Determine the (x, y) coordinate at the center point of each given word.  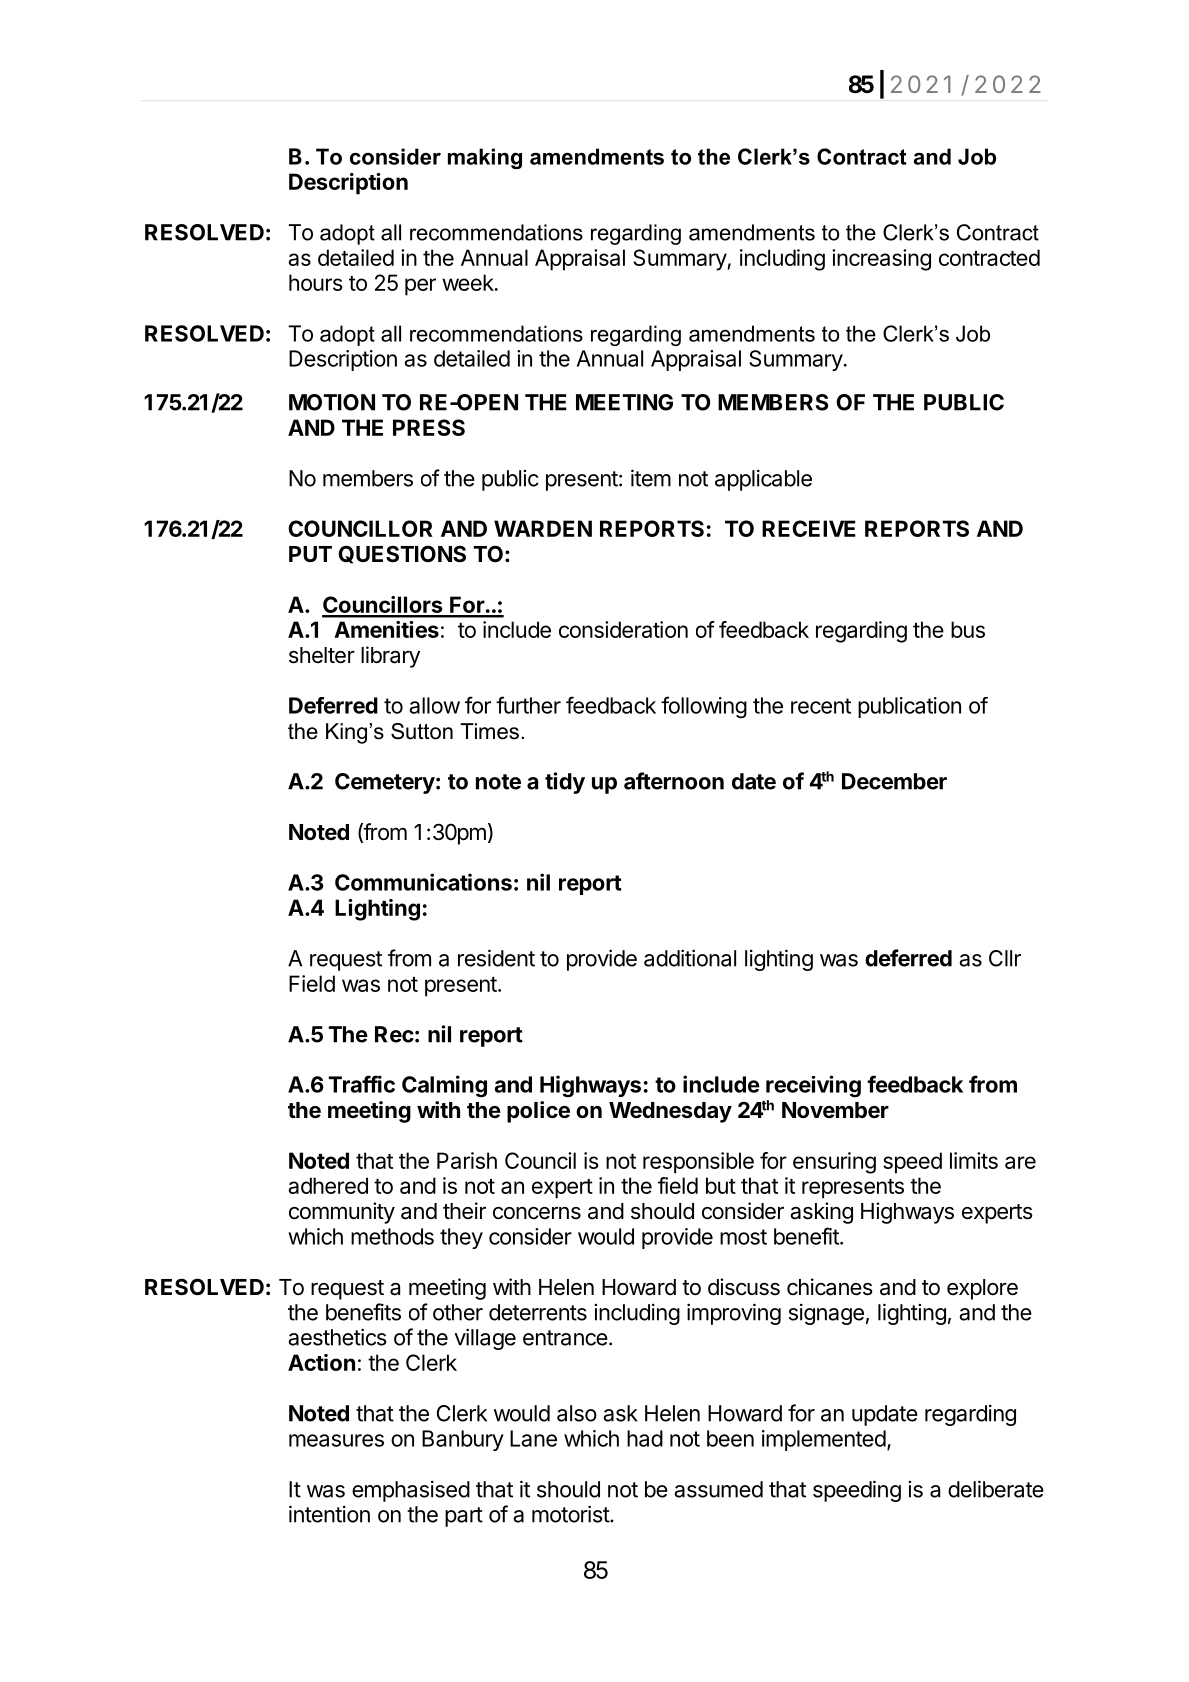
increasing (881, 260)
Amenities (386, 629)
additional (690, 958)
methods (392, 1236)
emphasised (411, 1491)
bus (968, 629)
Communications (423, 882)
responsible (698, 1163)
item (651, 478)
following (704, 707)
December (894, 781)
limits (974, 1160)
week (469, 282)
